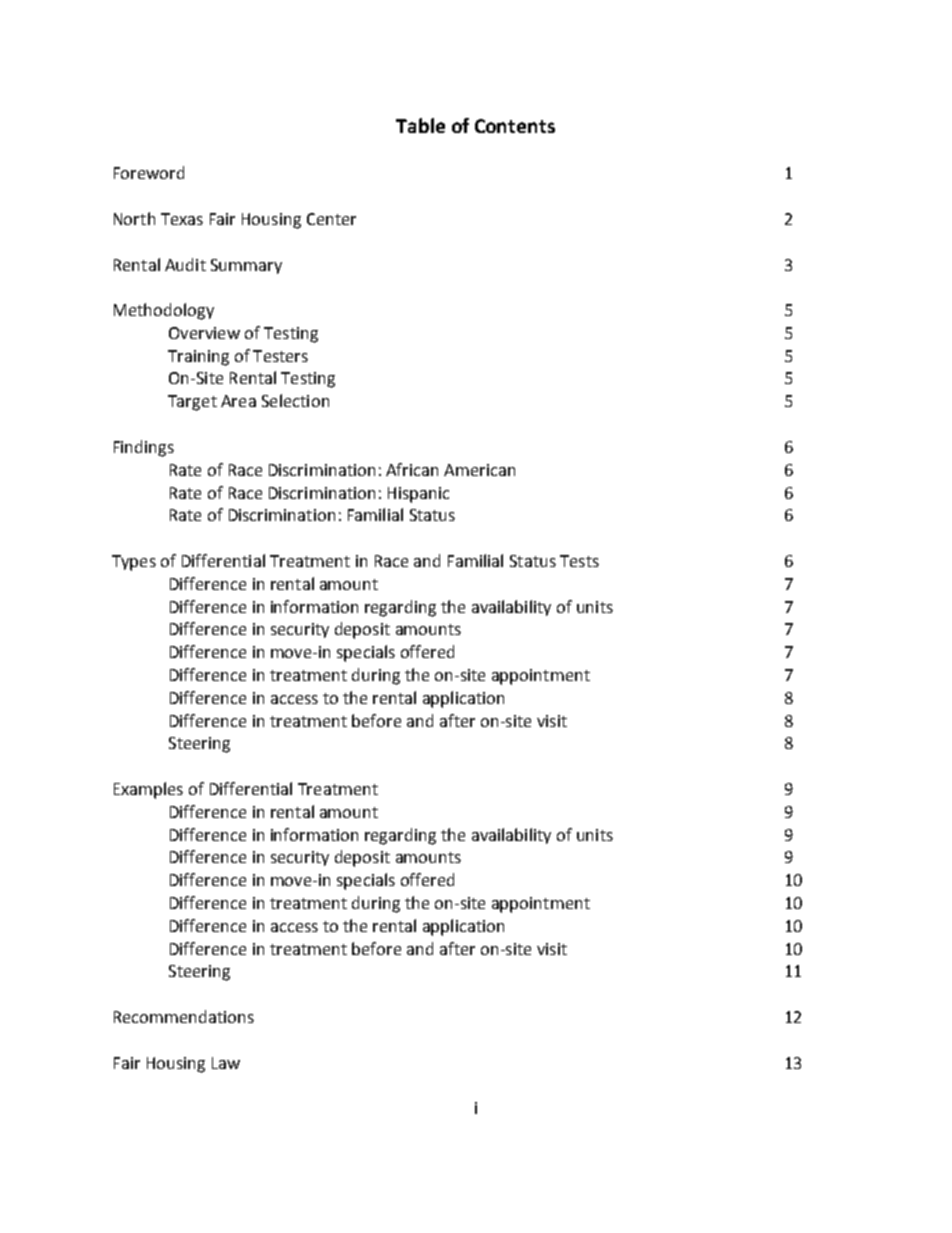 Image resolution: width=952 pixels, height=1233 pixels. I want to click on Recommendations, so click(184, 1016).
